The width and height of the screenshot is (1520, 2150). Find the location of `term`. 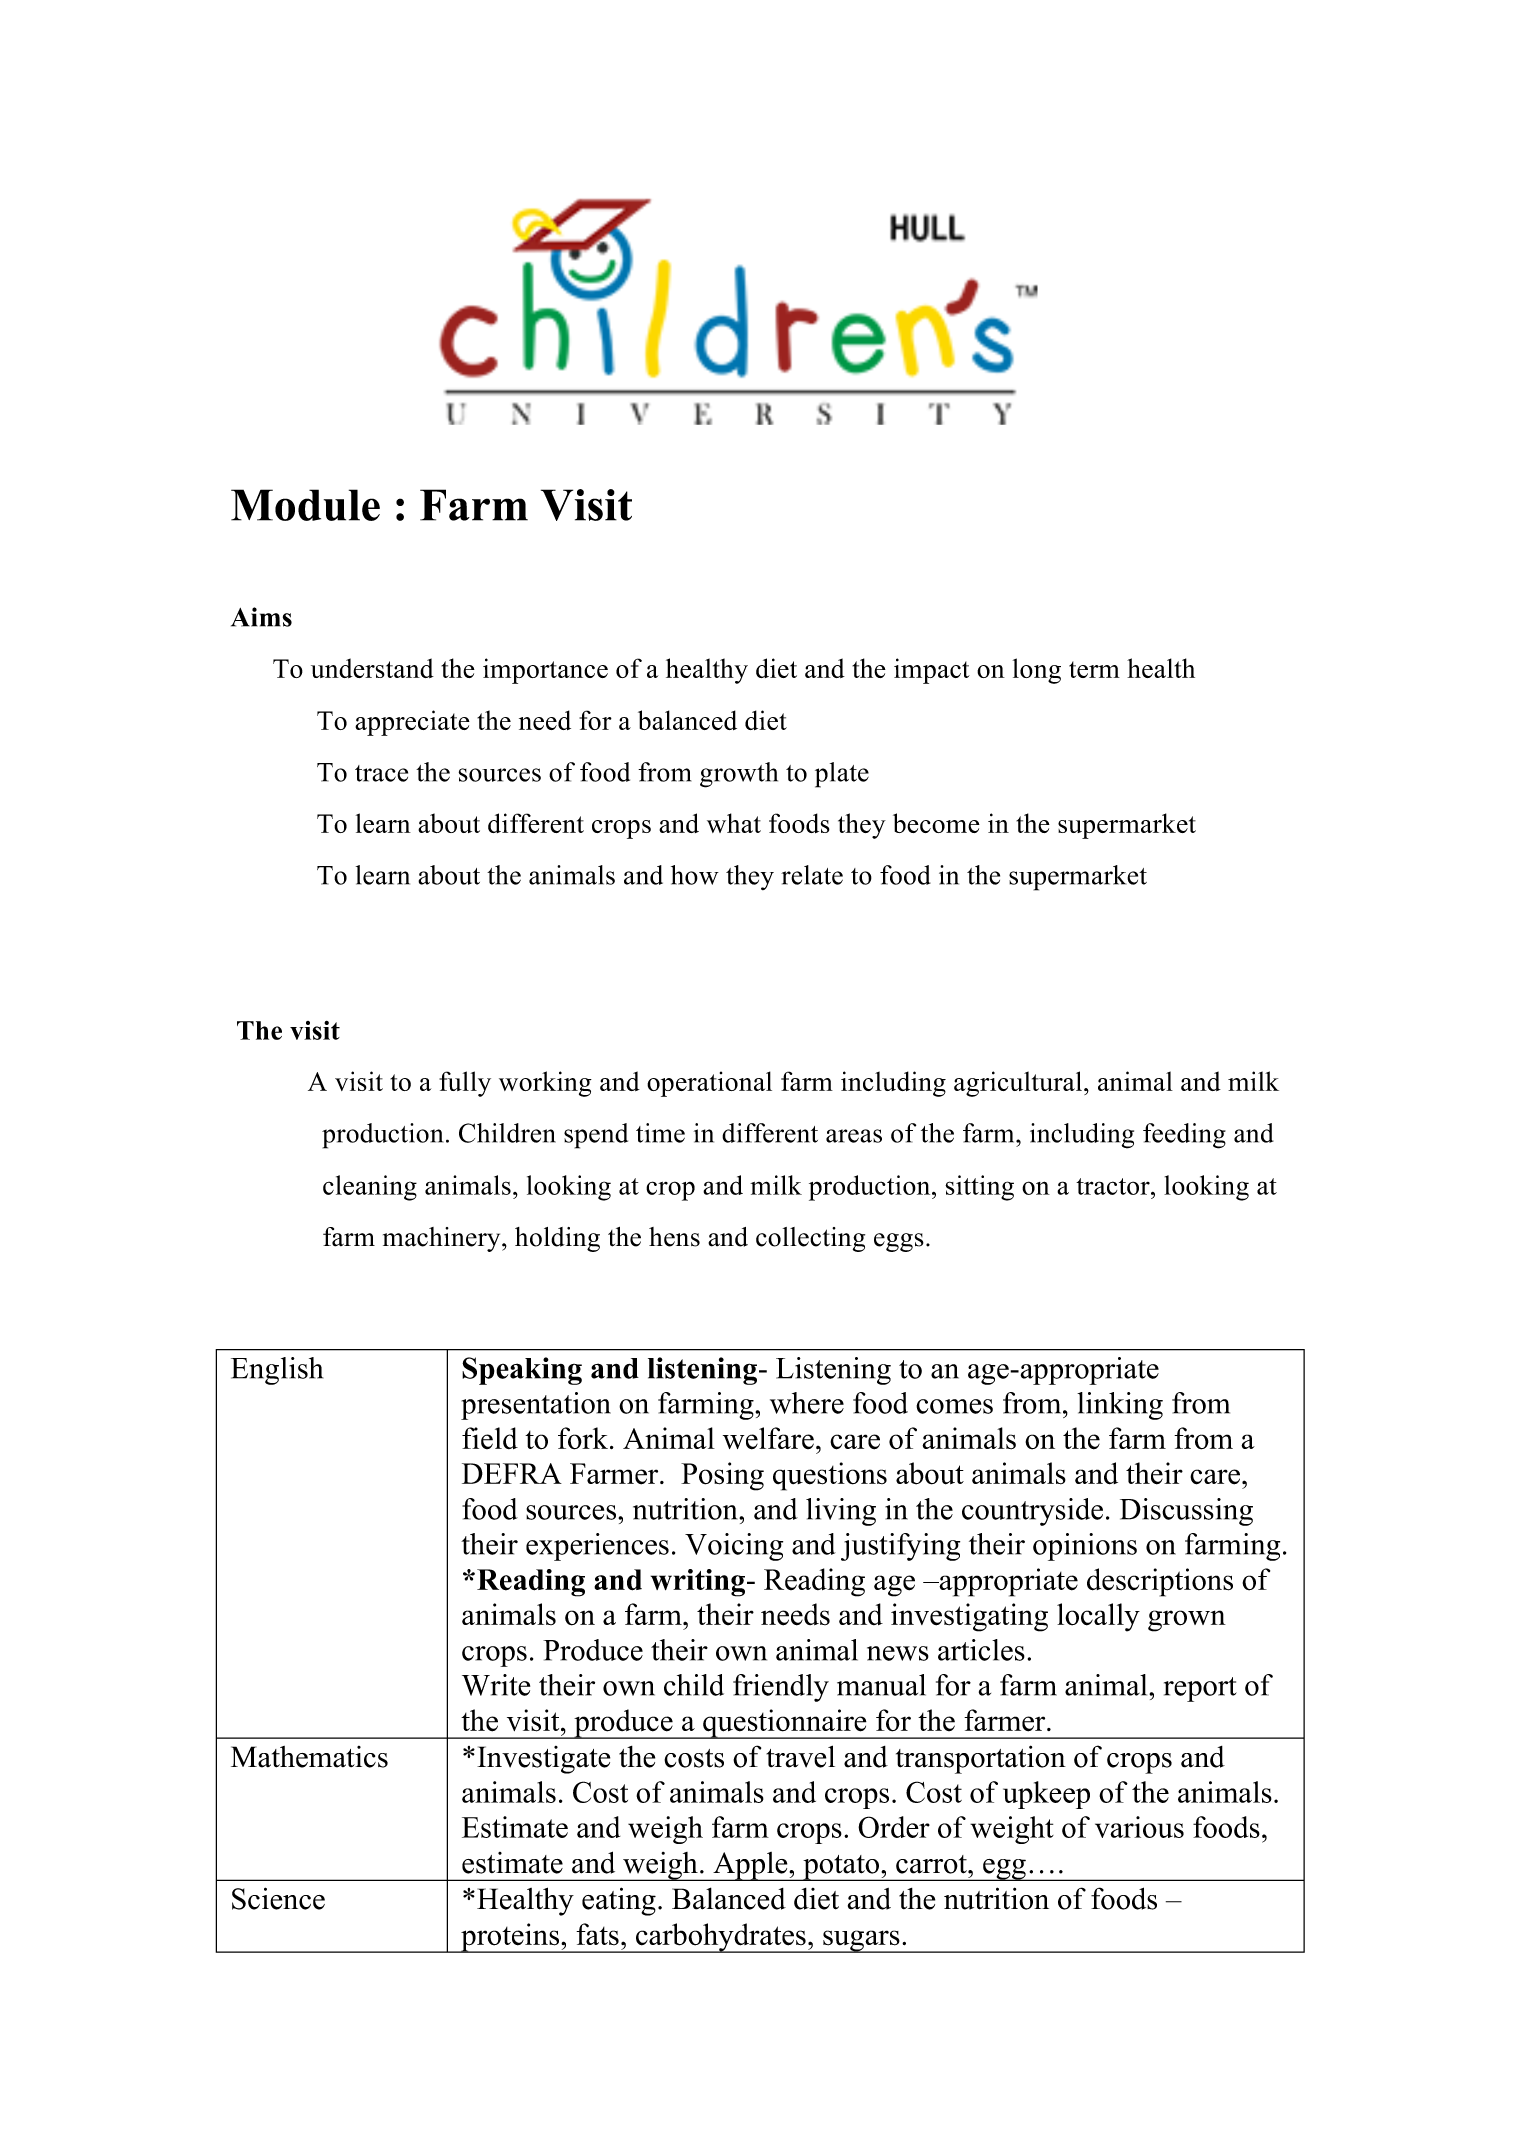

term is located at coordinates (1094, 669).
